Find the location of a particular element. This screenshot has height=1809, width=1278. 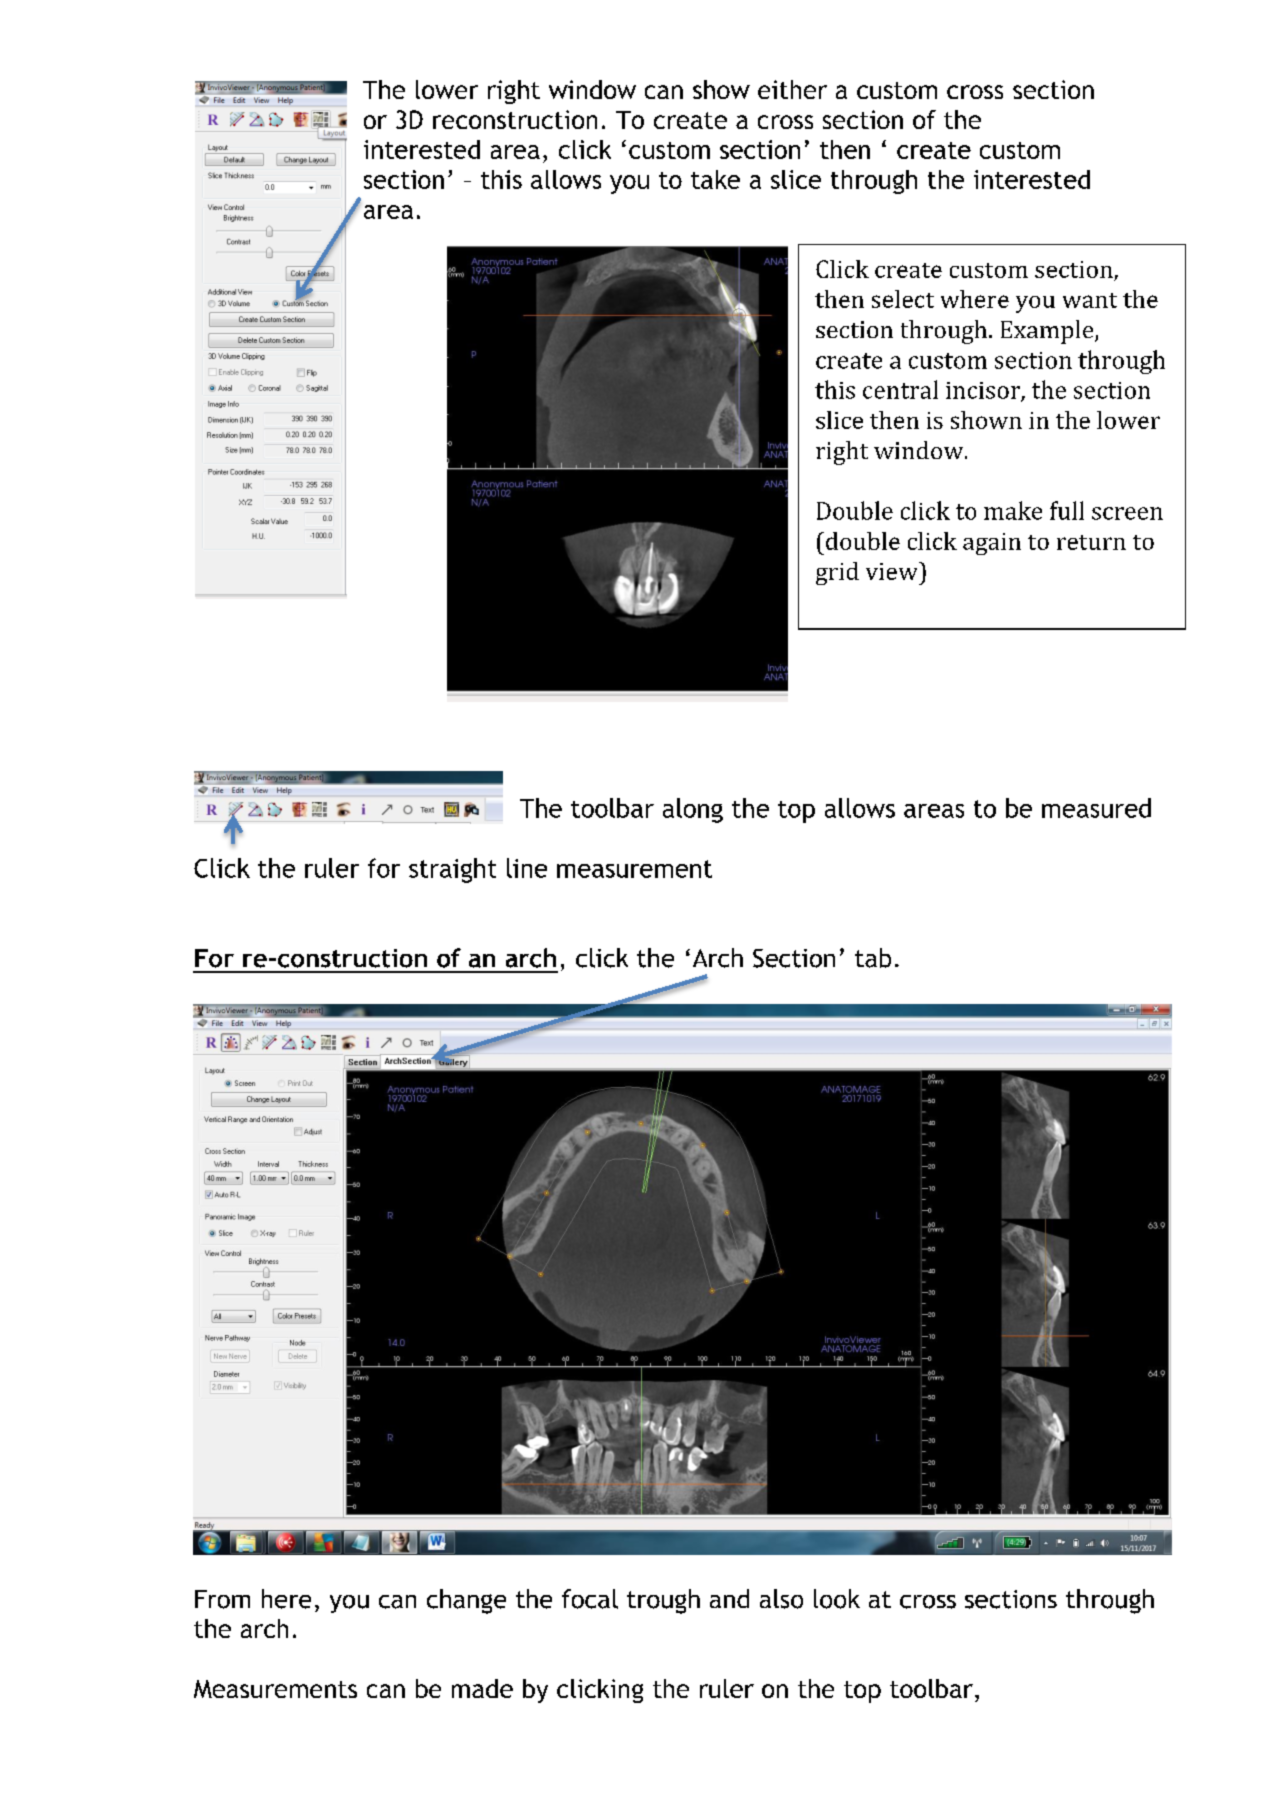

either is located at coordinates (792, 89).
